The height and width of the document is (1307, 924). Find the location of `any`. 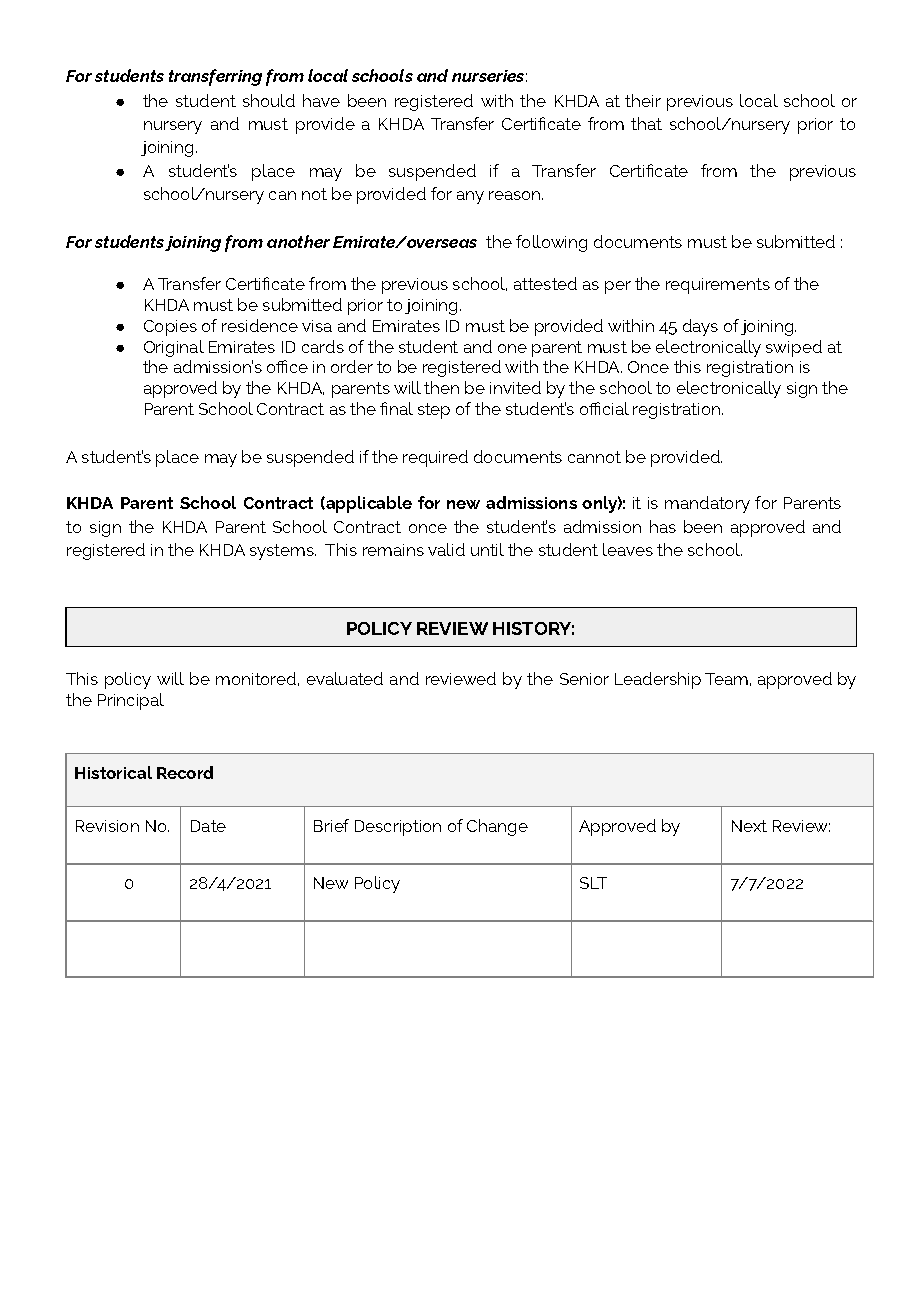

any is located at coordinates (470, 197).
